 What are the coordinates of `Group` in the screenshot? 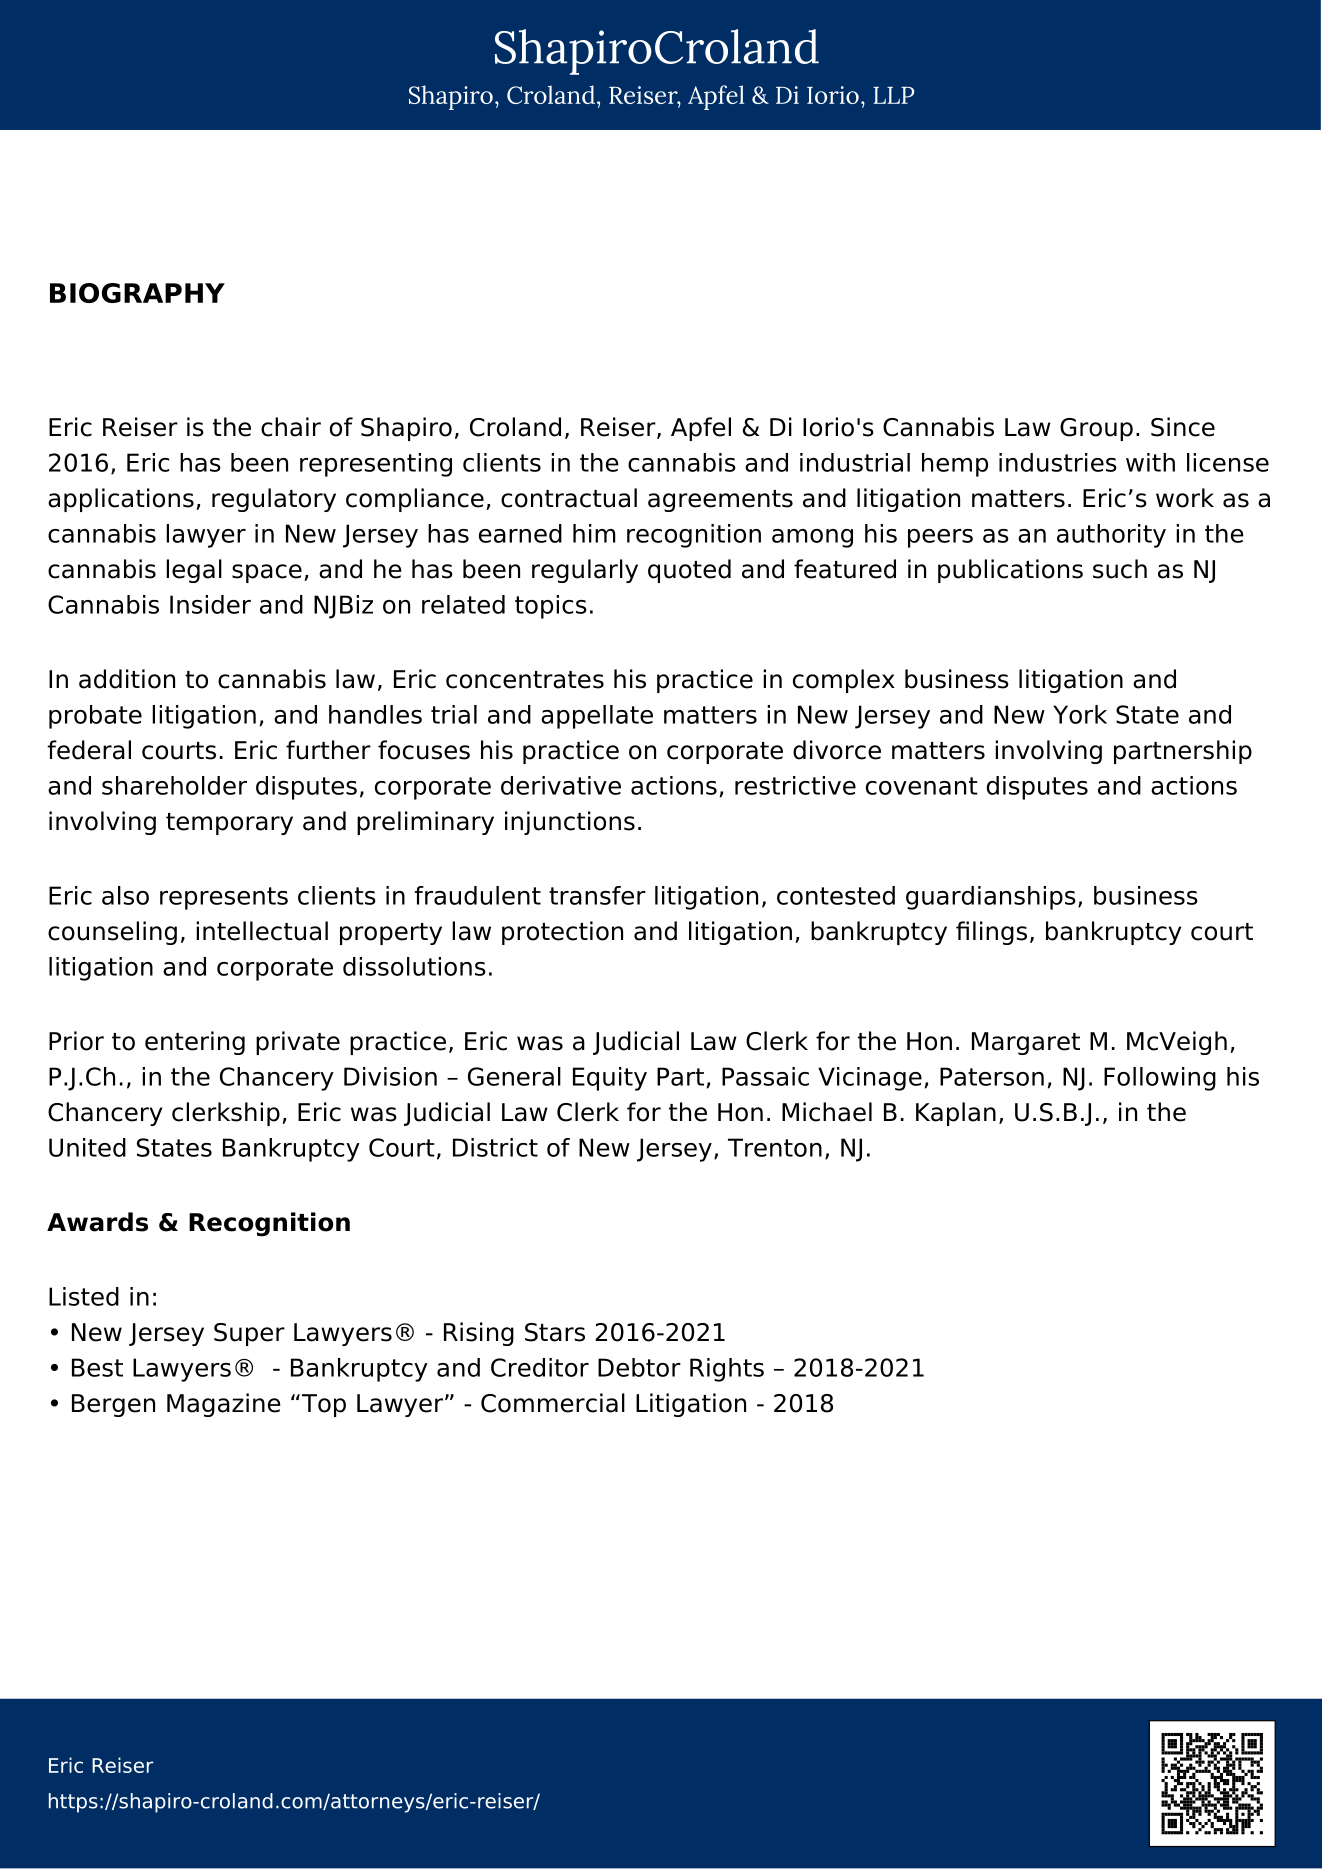 It's located at (1096, 429).
